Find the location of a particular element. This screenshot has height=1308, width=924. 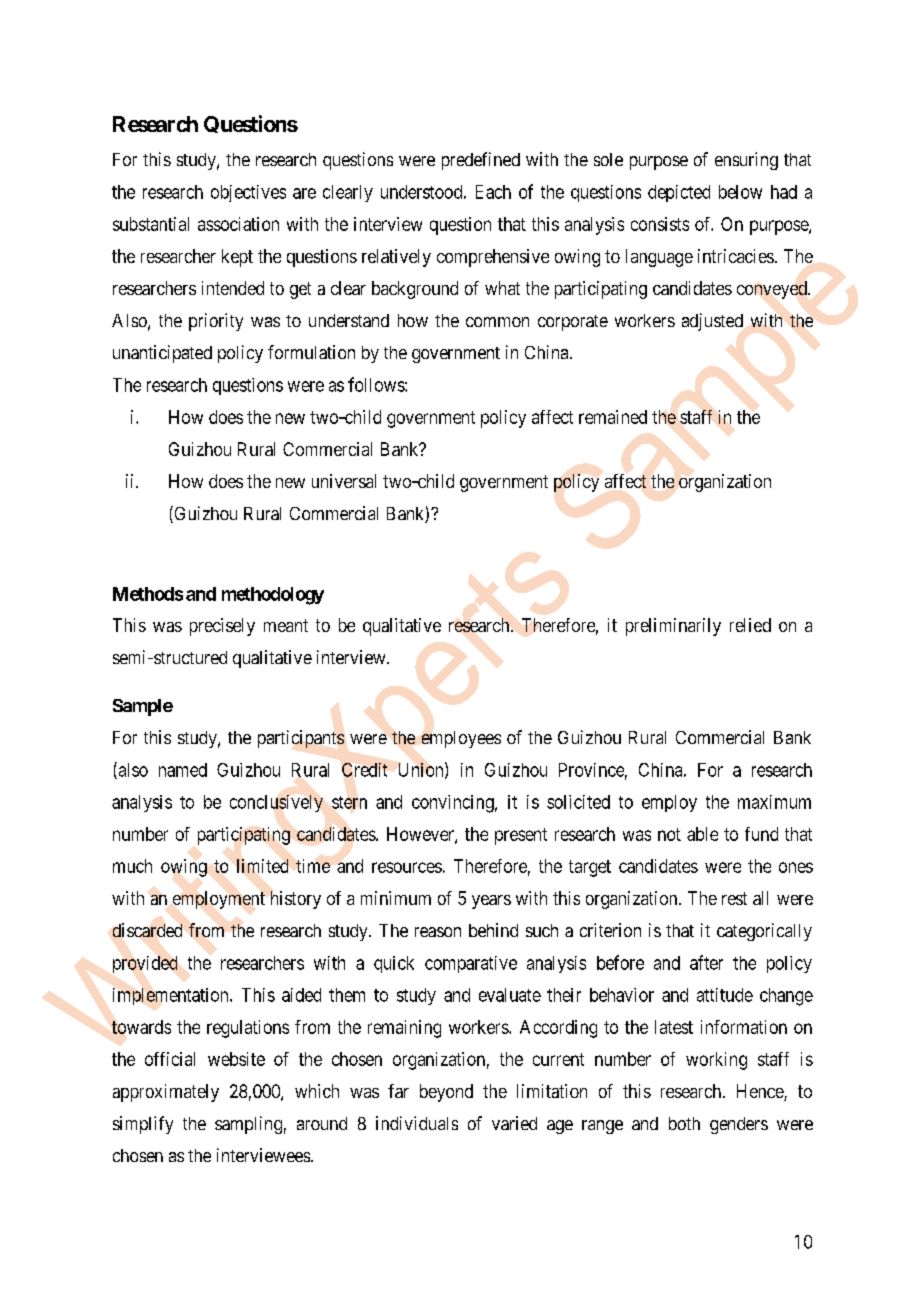

Each is located at coordinates (493, 192).
